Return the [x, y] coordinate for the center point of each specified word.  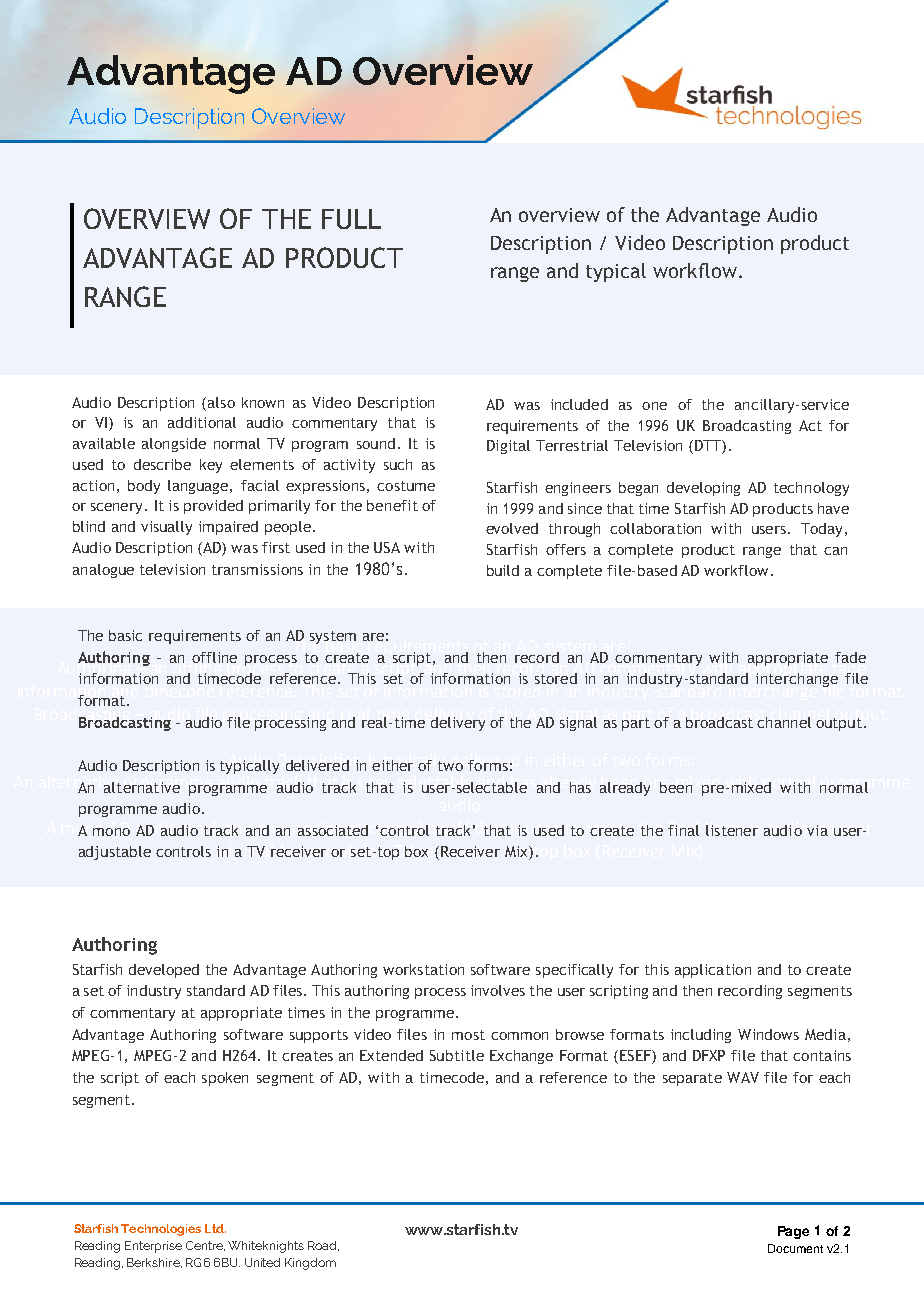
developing [703, 489]
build [503, 570]
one [654, 406]
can [835, 551]
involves [498, 990]
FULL [351, 219]
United [262, 1262]
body [144, 487]
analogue [103, 571]
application [713, 971]
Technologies [161, 1230]
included [579, 404]
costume [406, 486]
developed [164, 971]
